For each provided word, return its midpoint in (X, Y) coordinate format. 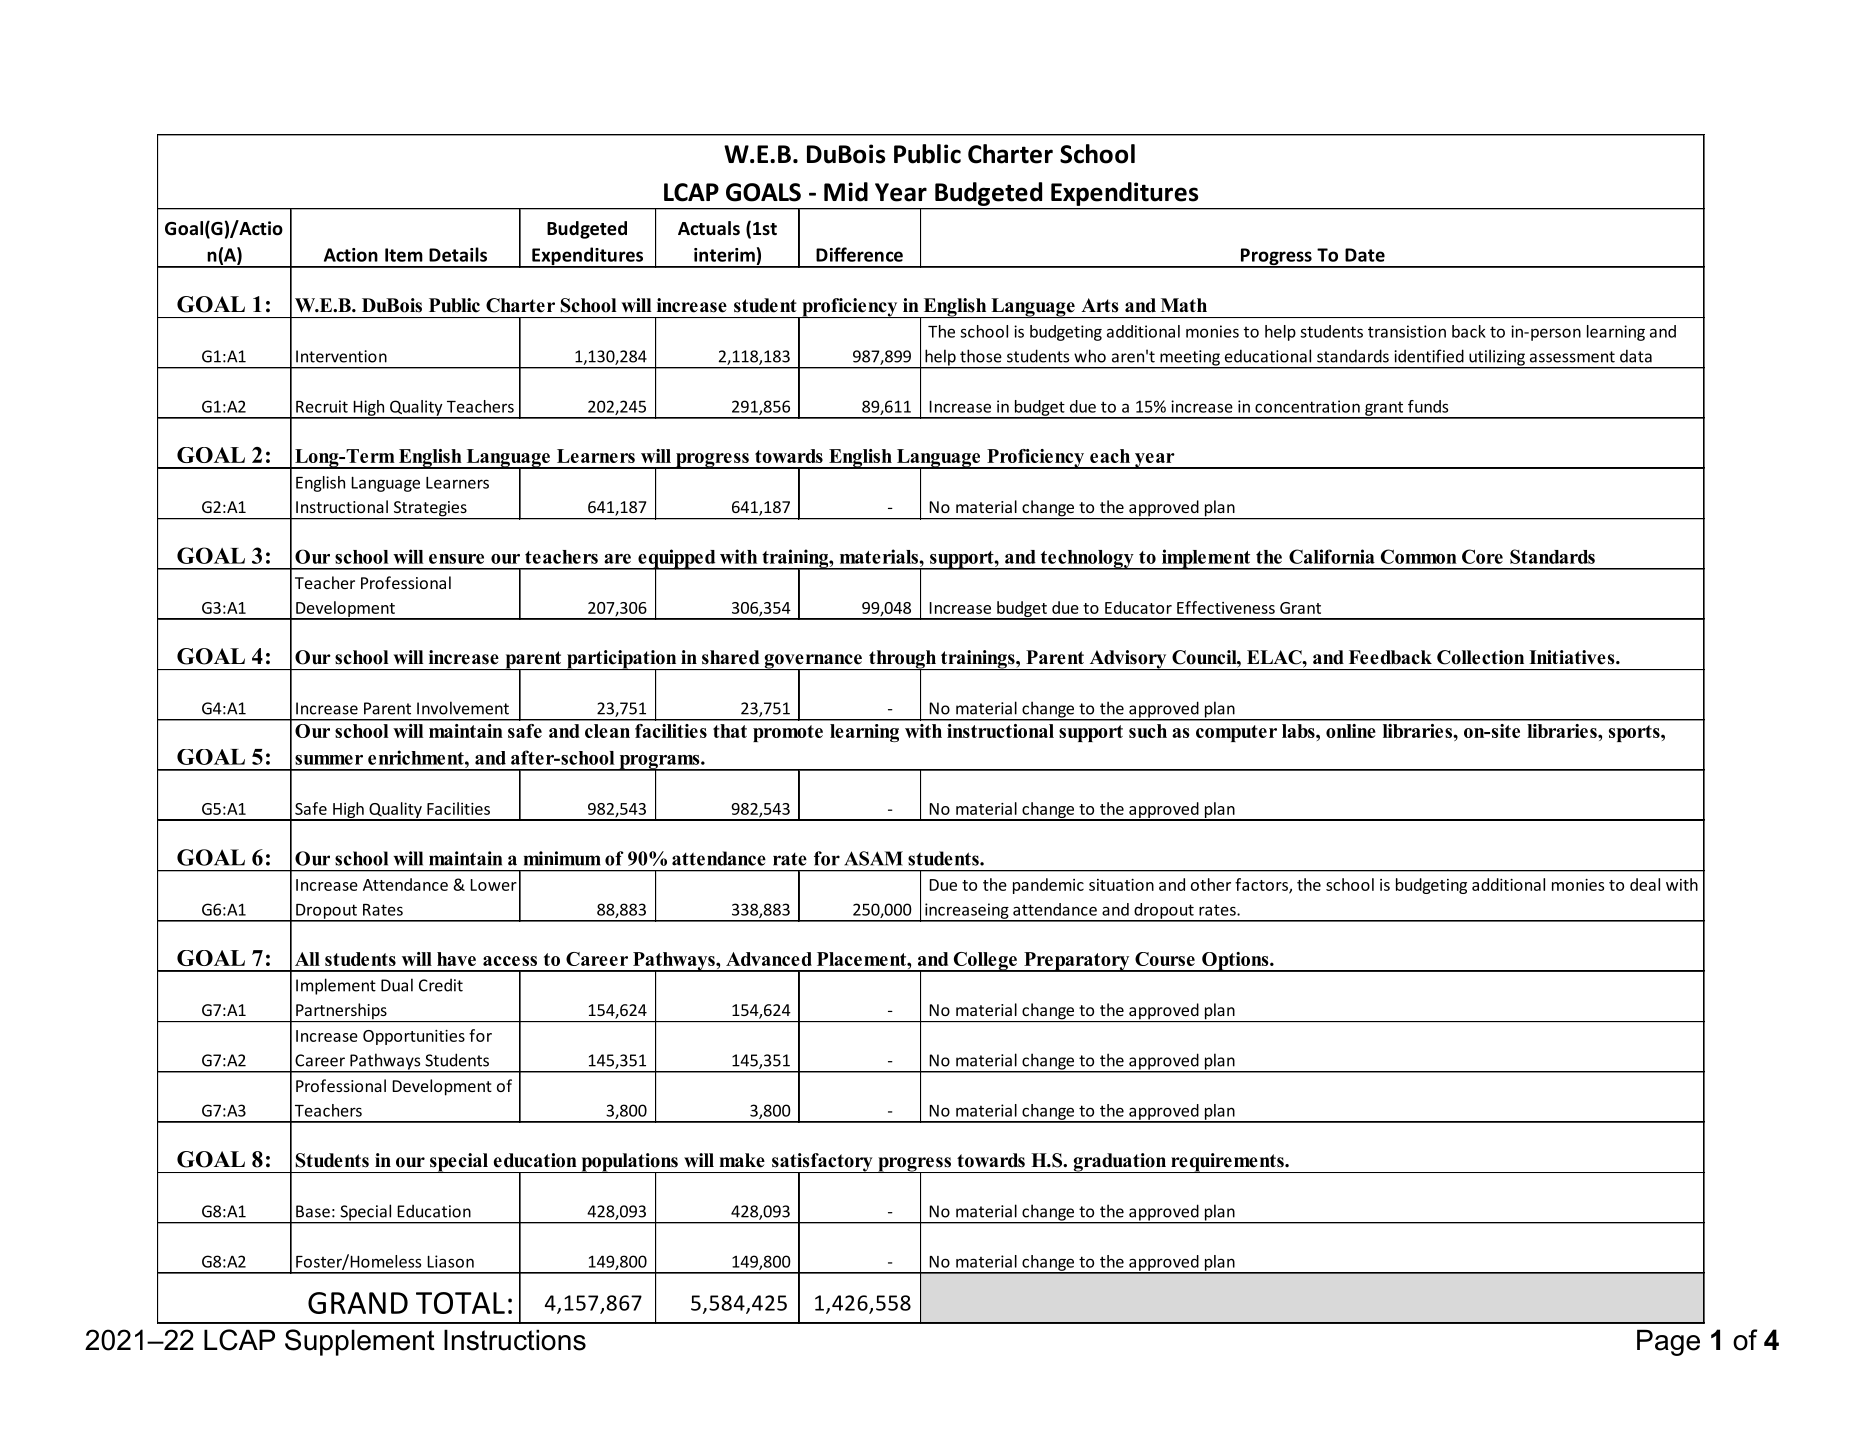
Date (1365, 255)
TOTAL (460, 1303)
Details (458, 254)
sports (1635, 733)
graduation (1120, 1163)
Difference (859, 254)
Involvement (463, 708)
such (1148, 731)
